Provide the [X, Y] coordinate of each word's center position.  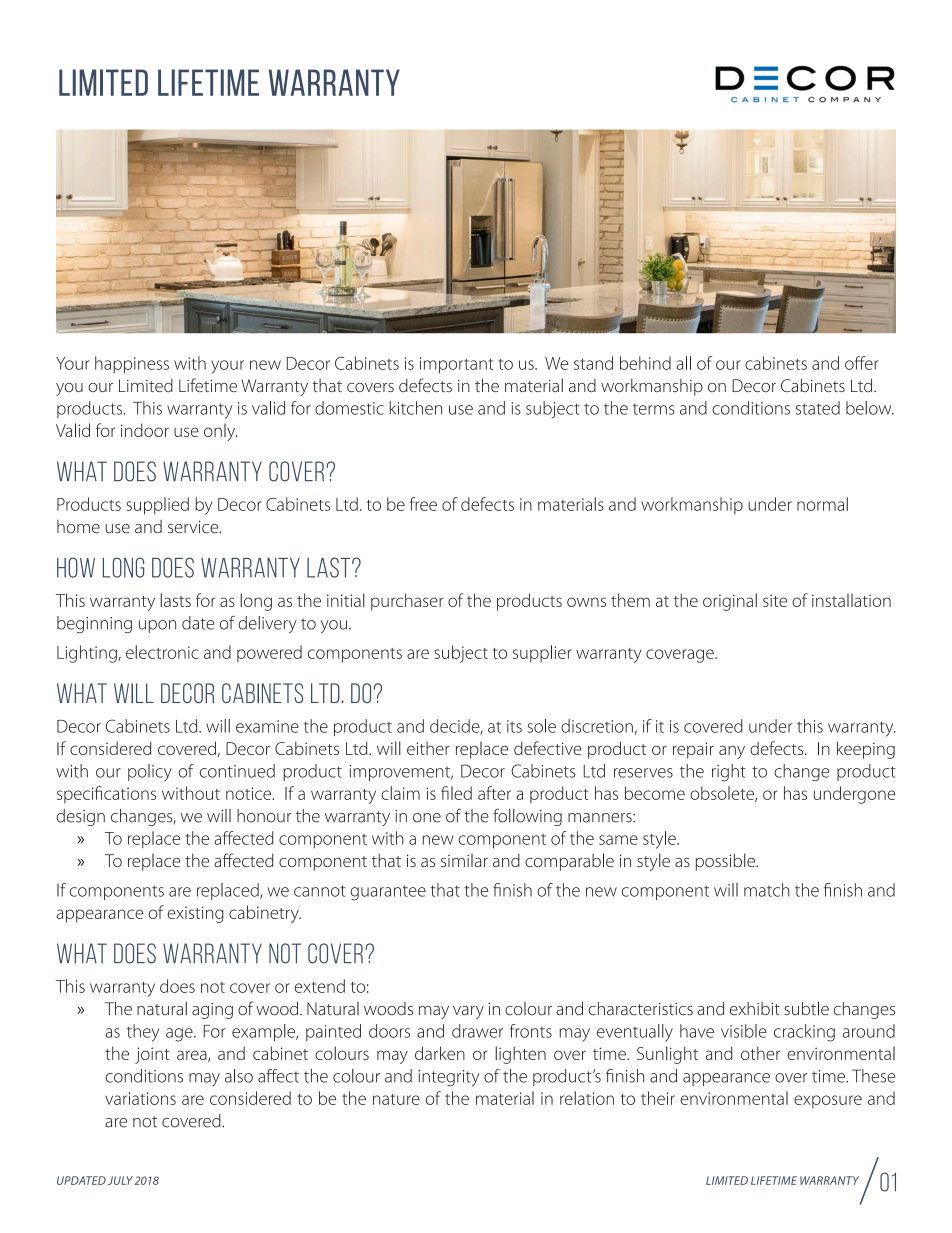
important [456, 365]
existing [195, 914]
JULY [120, 1180]
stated [818, 408]
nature [396, 1099]
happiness [132, 365]
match [767, 890]
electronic [162, 652]
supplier [542, 654]
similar [464, 860]
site [775, 600]
